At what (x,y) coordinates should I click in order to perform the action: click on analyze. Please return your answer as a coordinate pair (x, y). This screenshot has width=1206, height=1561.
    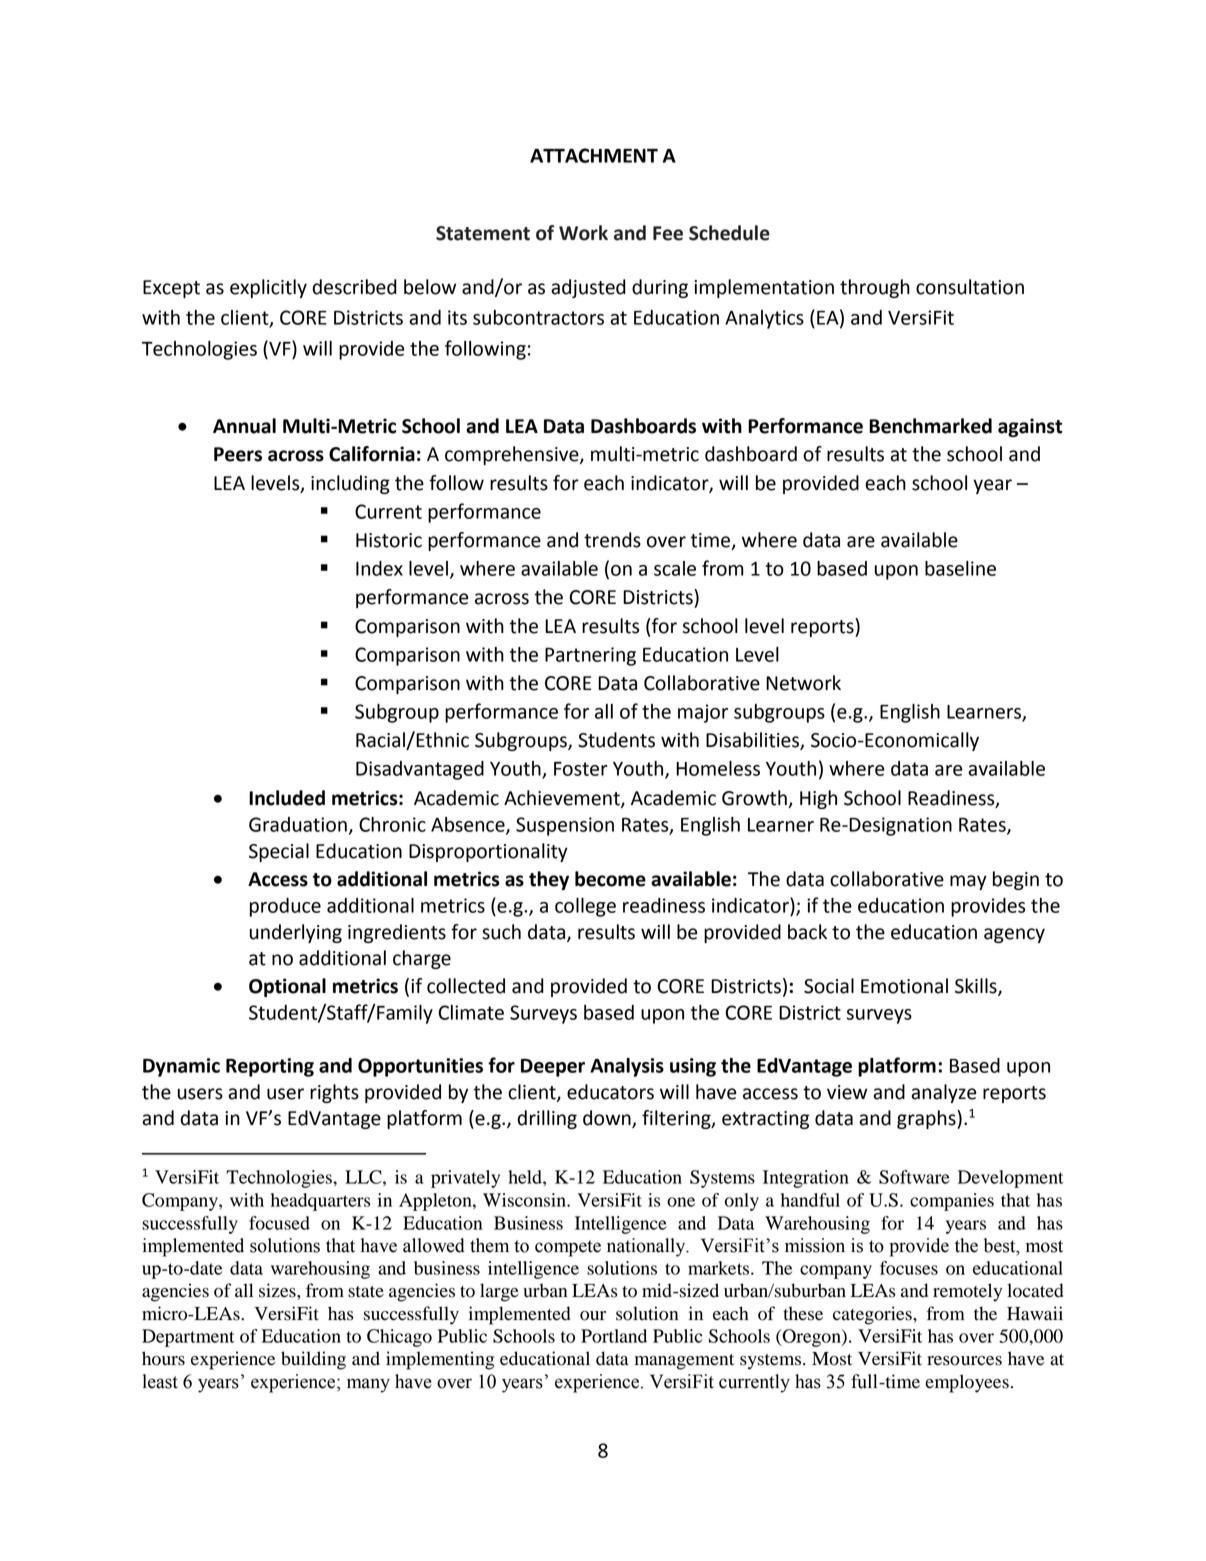
    Looking at the image, I should click on (943, 1093).
